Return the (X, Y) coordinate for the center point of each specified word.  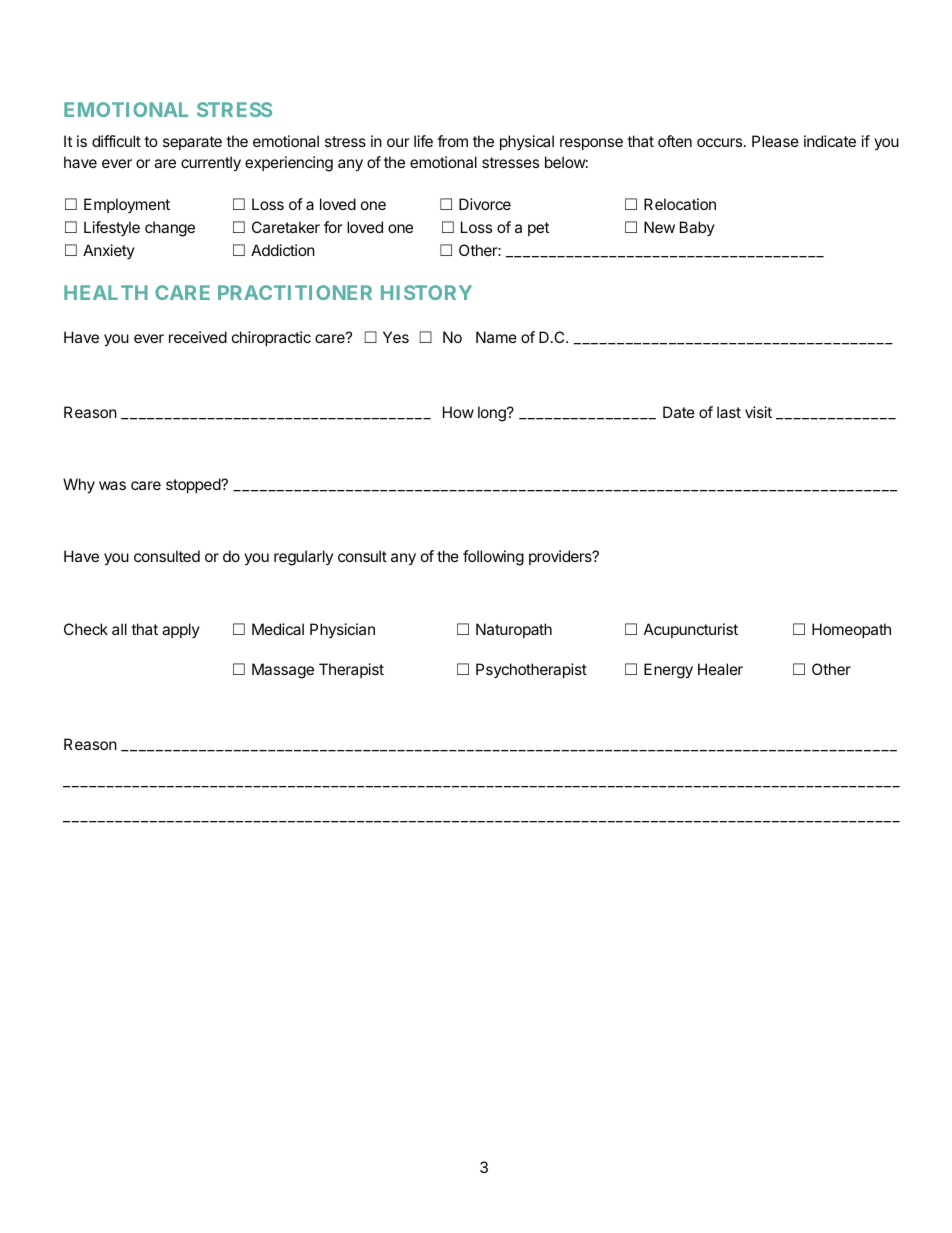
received (198, 337)
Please (775, 141)
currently (211, 164)
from (452, 141)
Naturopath (514, 630)
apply (181, 630)
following (493, 558)
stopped (194, 485)
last (729, 412)
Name (496, 337)
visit (758, 412)
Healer (720, 669)
